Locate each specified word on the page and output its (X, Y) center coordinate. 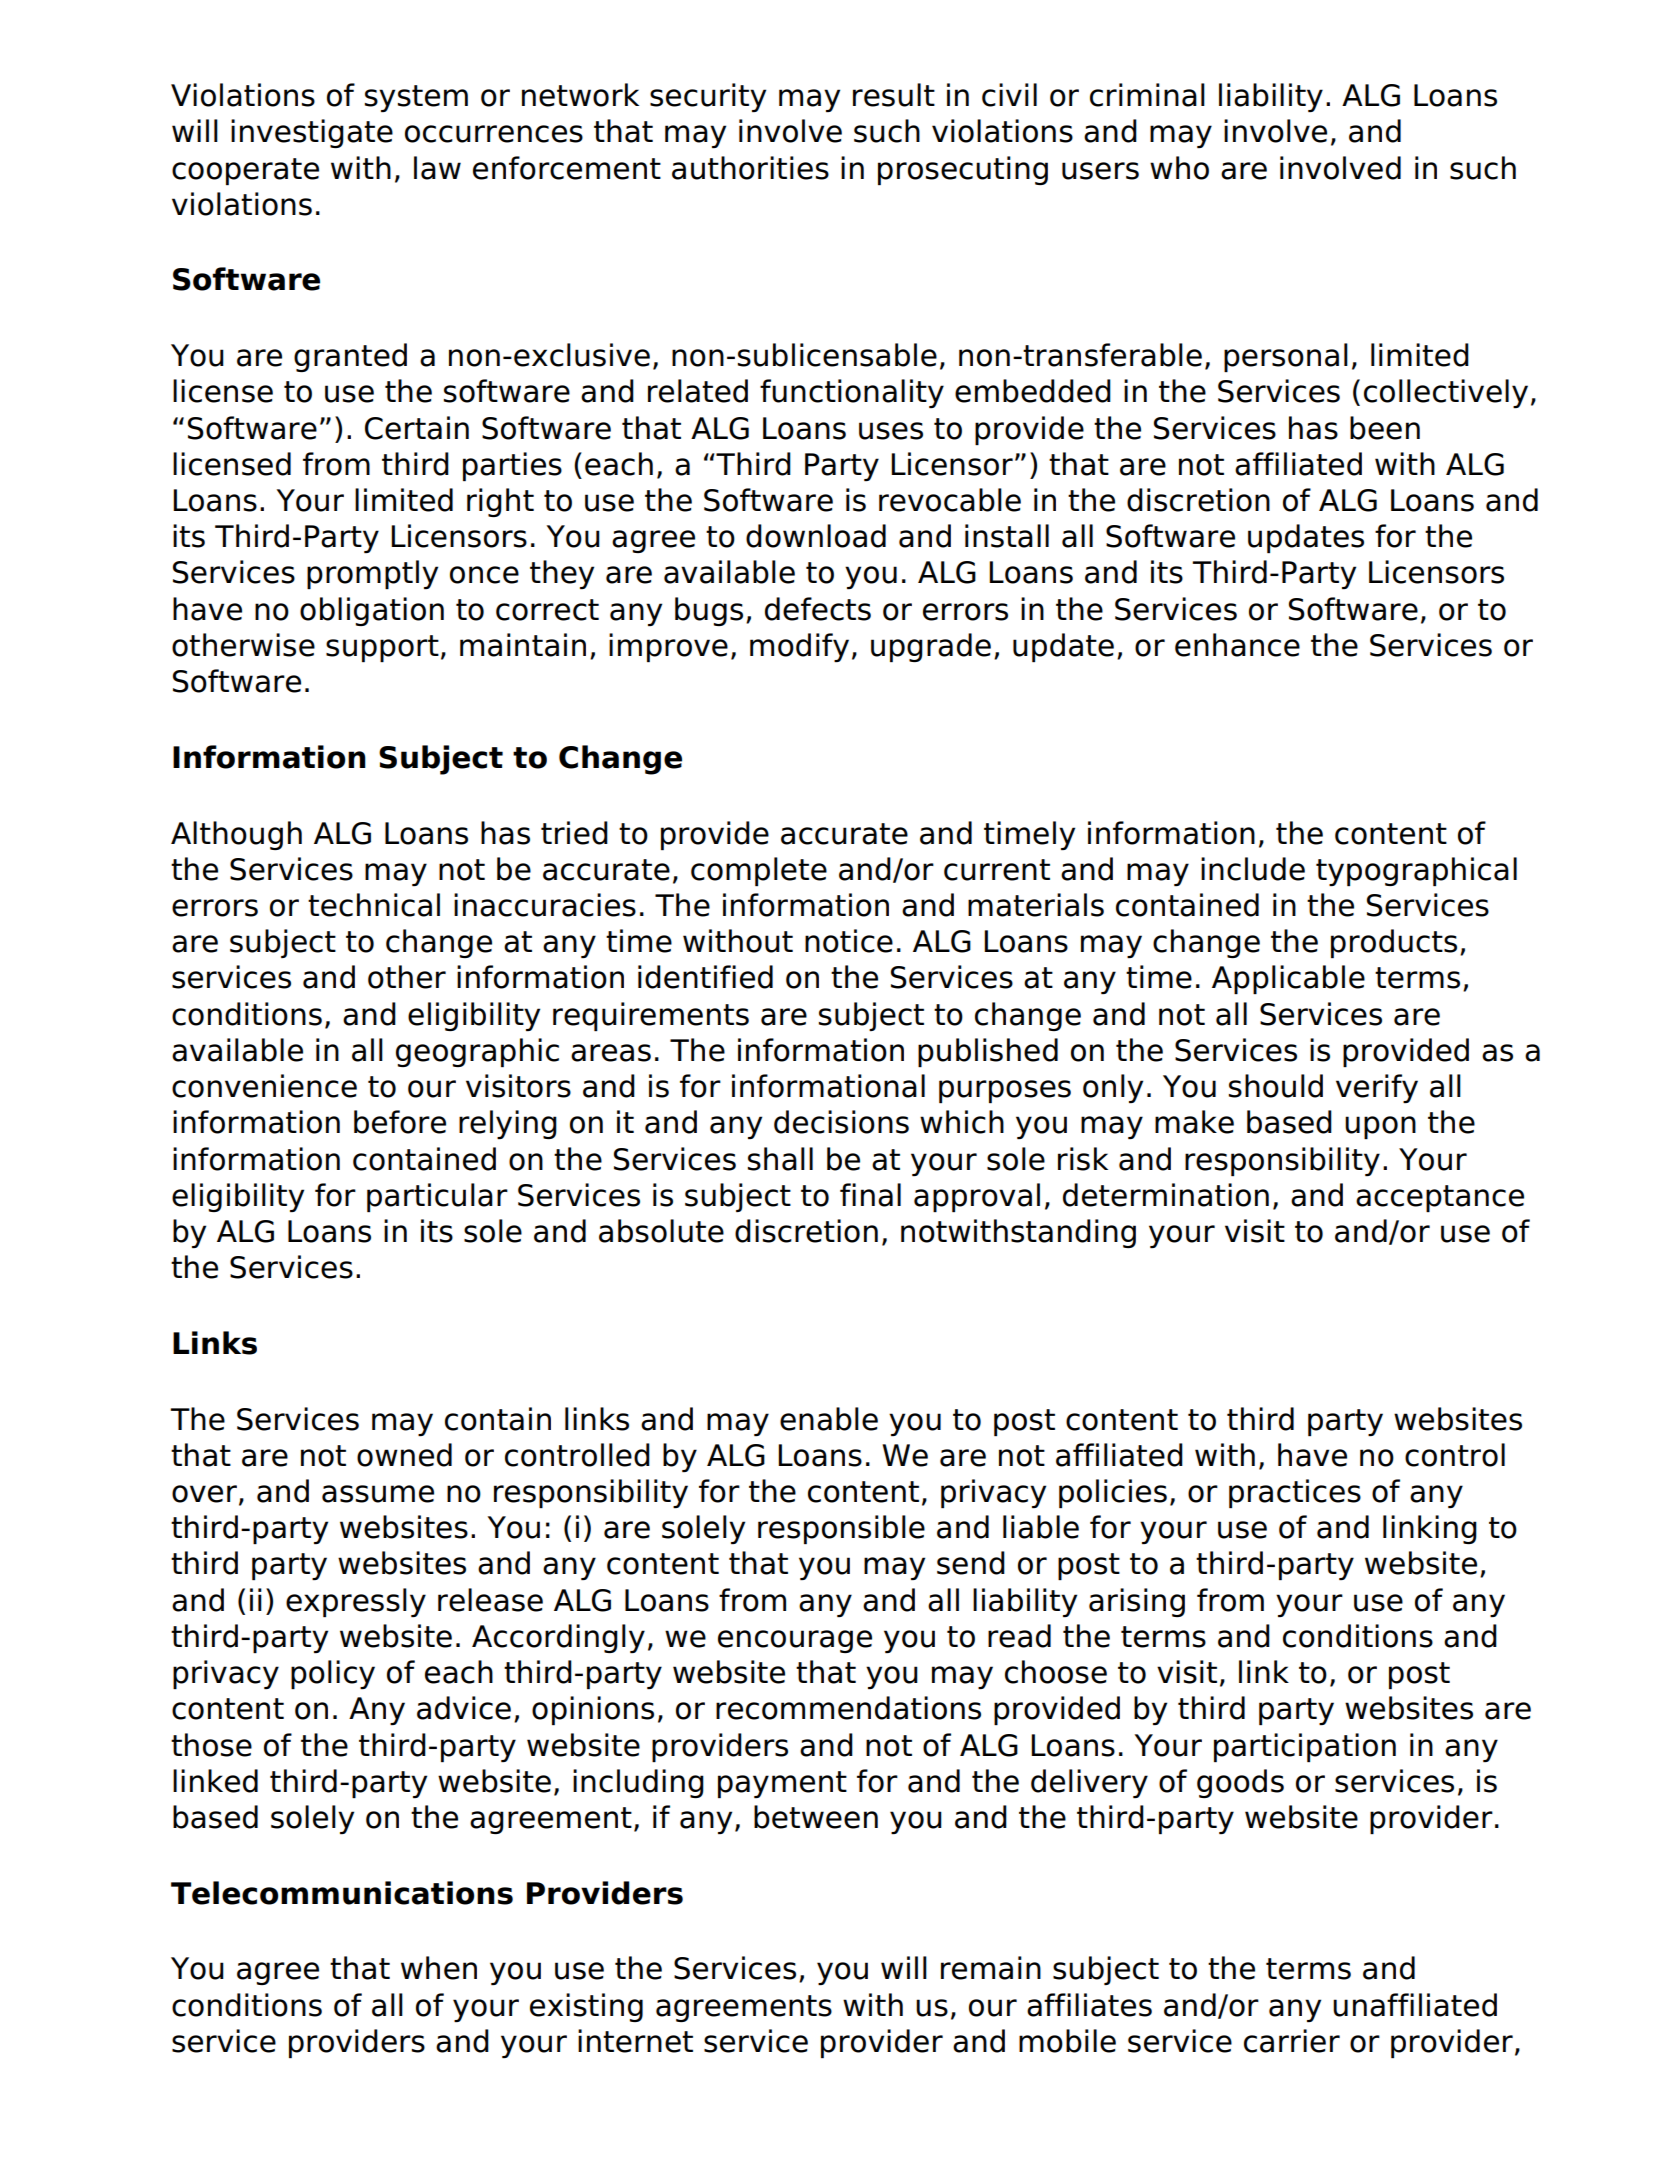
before (400, 1122)
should (1276, 1086)
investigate (312, 133)
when (439, 1968)
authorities (750, 168)
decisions (841, 1122)
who (1179, 168)
